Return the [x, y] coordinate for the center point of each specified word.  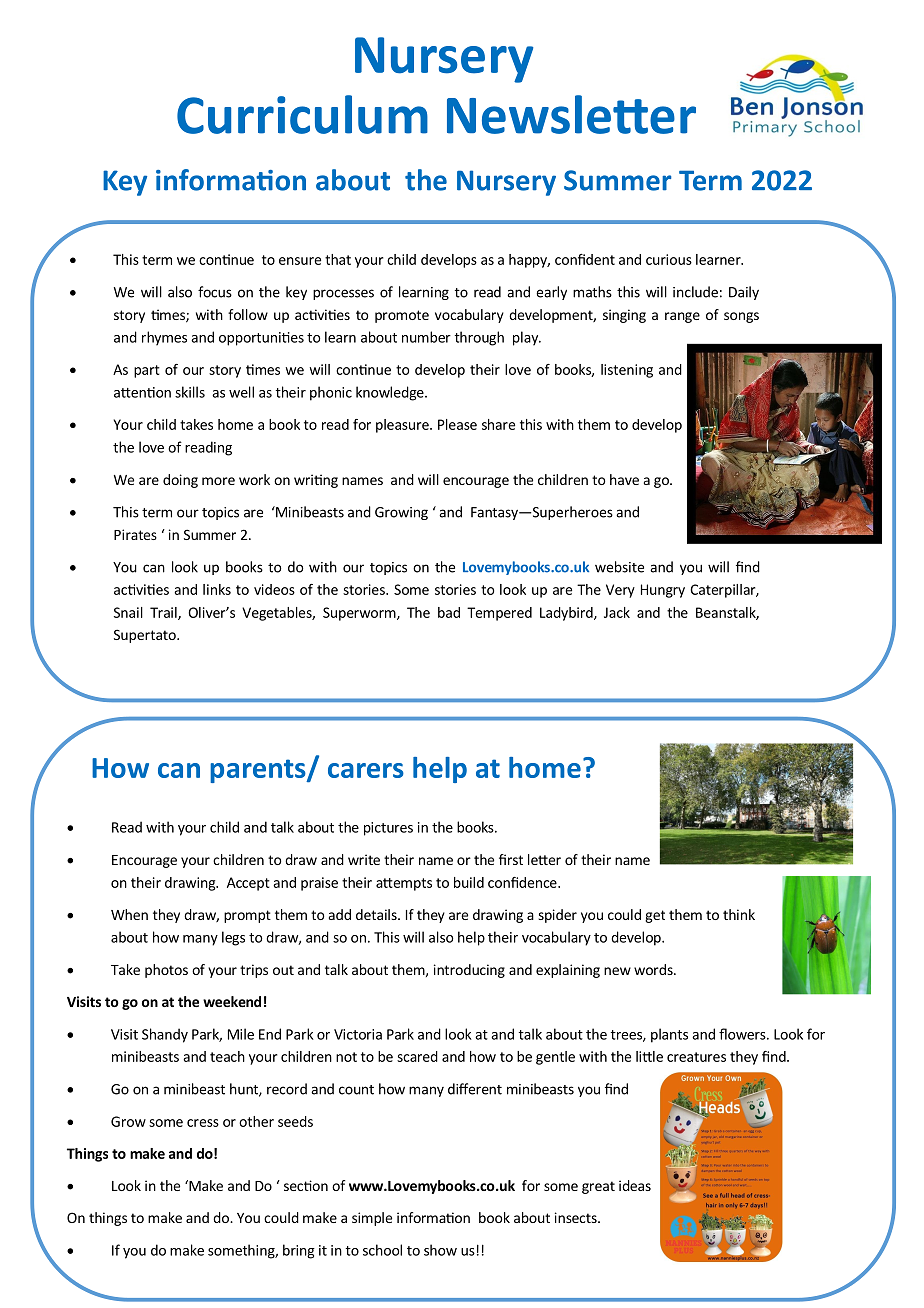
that [338, 259]
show [440, 1250]
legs [233, 938]
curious [669, 259]
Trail [164, 613]
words [654, 969]
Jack [617, 612]
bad [449, 612]
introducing [469, 971]
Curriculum [302, 114]
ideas [635, 1185]
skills [190, 392]
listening [627, 371]
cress [203, 1123]
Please [457, 424]
